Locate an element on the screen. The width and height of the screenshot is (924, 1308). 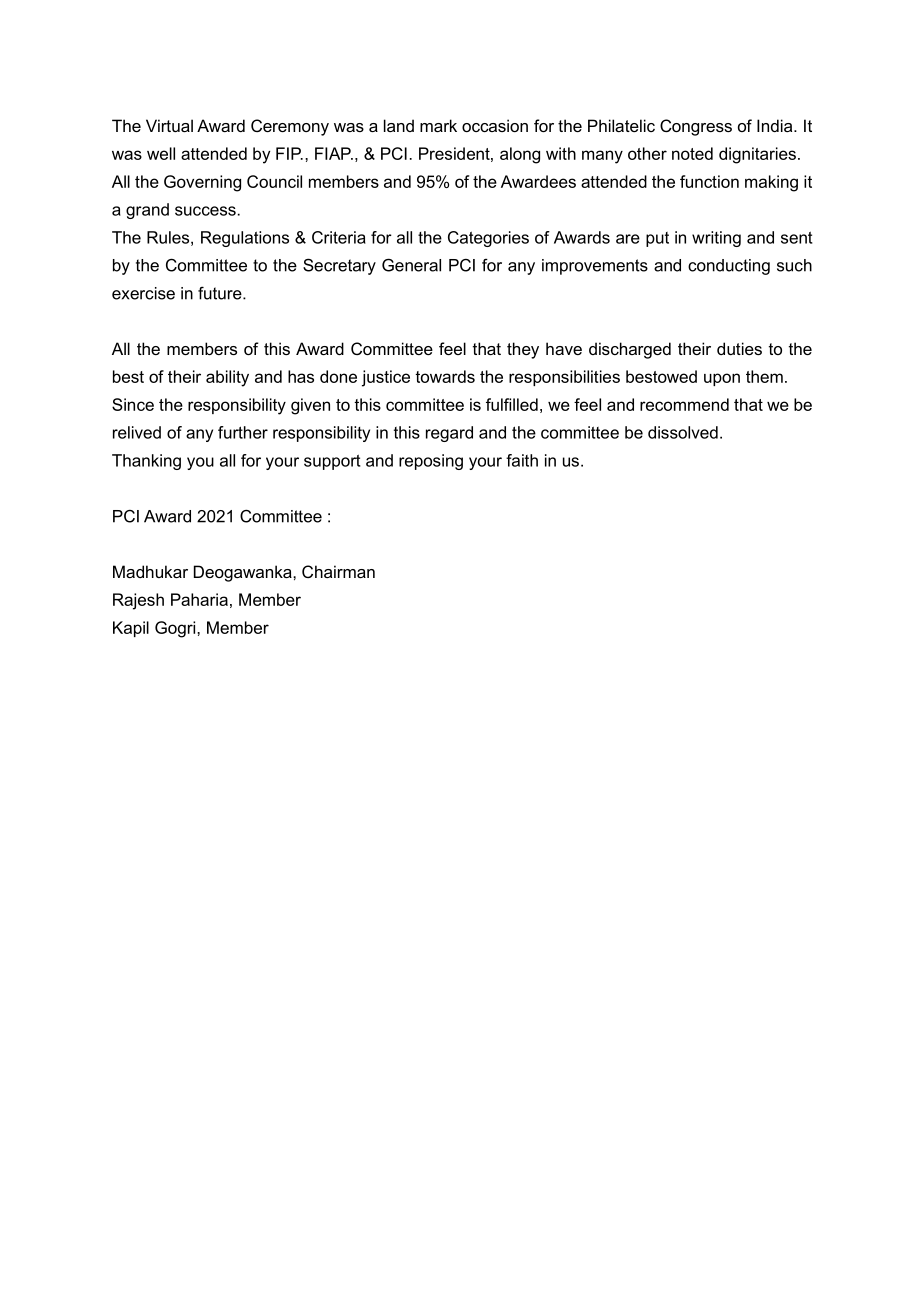
Congress is located at coordinates (696, 127).
